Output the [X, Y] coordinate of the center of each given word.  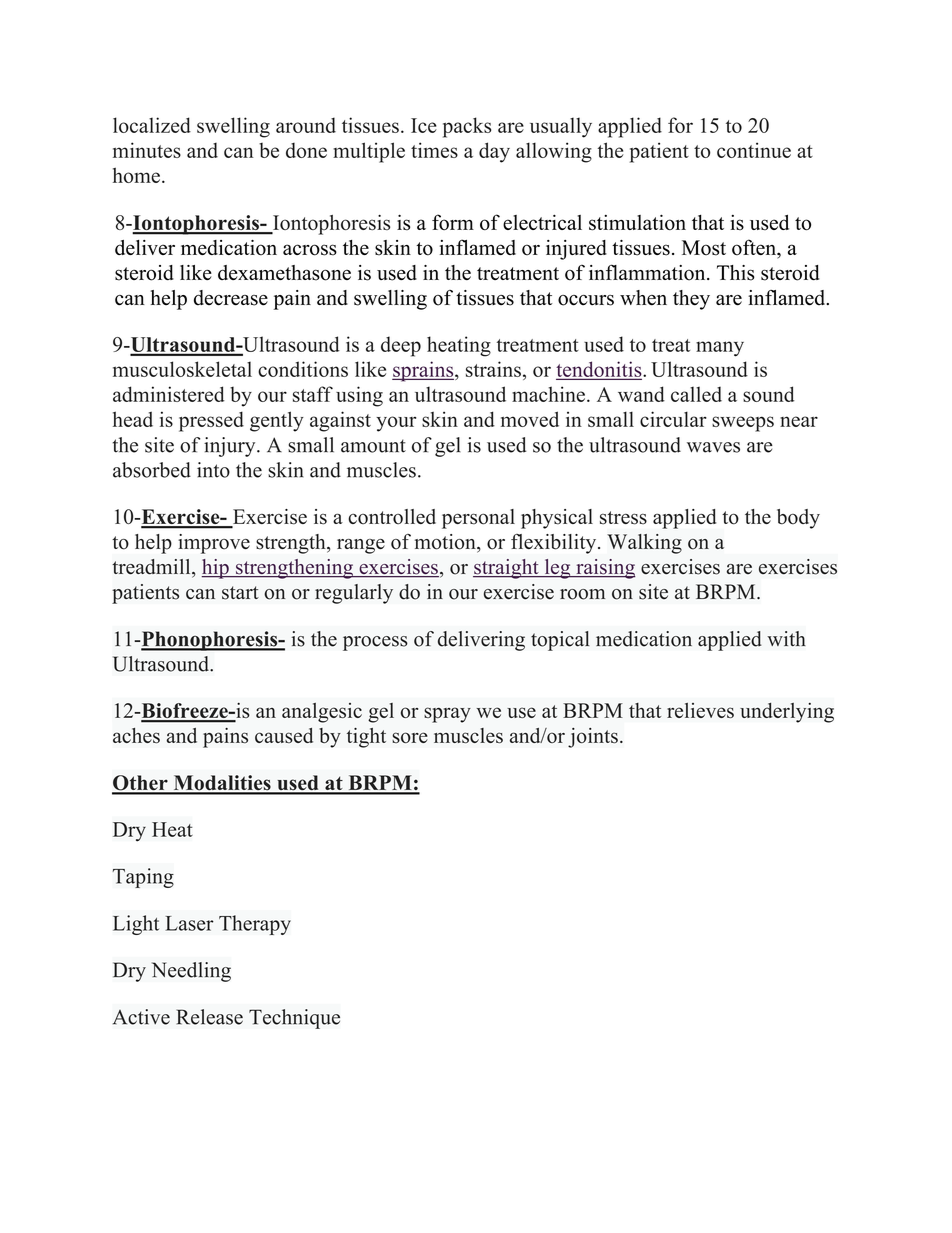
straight [507, 569]
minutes [147, 150]
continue [754, 150]
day [494, 152]
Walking [644, 544]
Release [210, 1017]
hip [216, 569]
